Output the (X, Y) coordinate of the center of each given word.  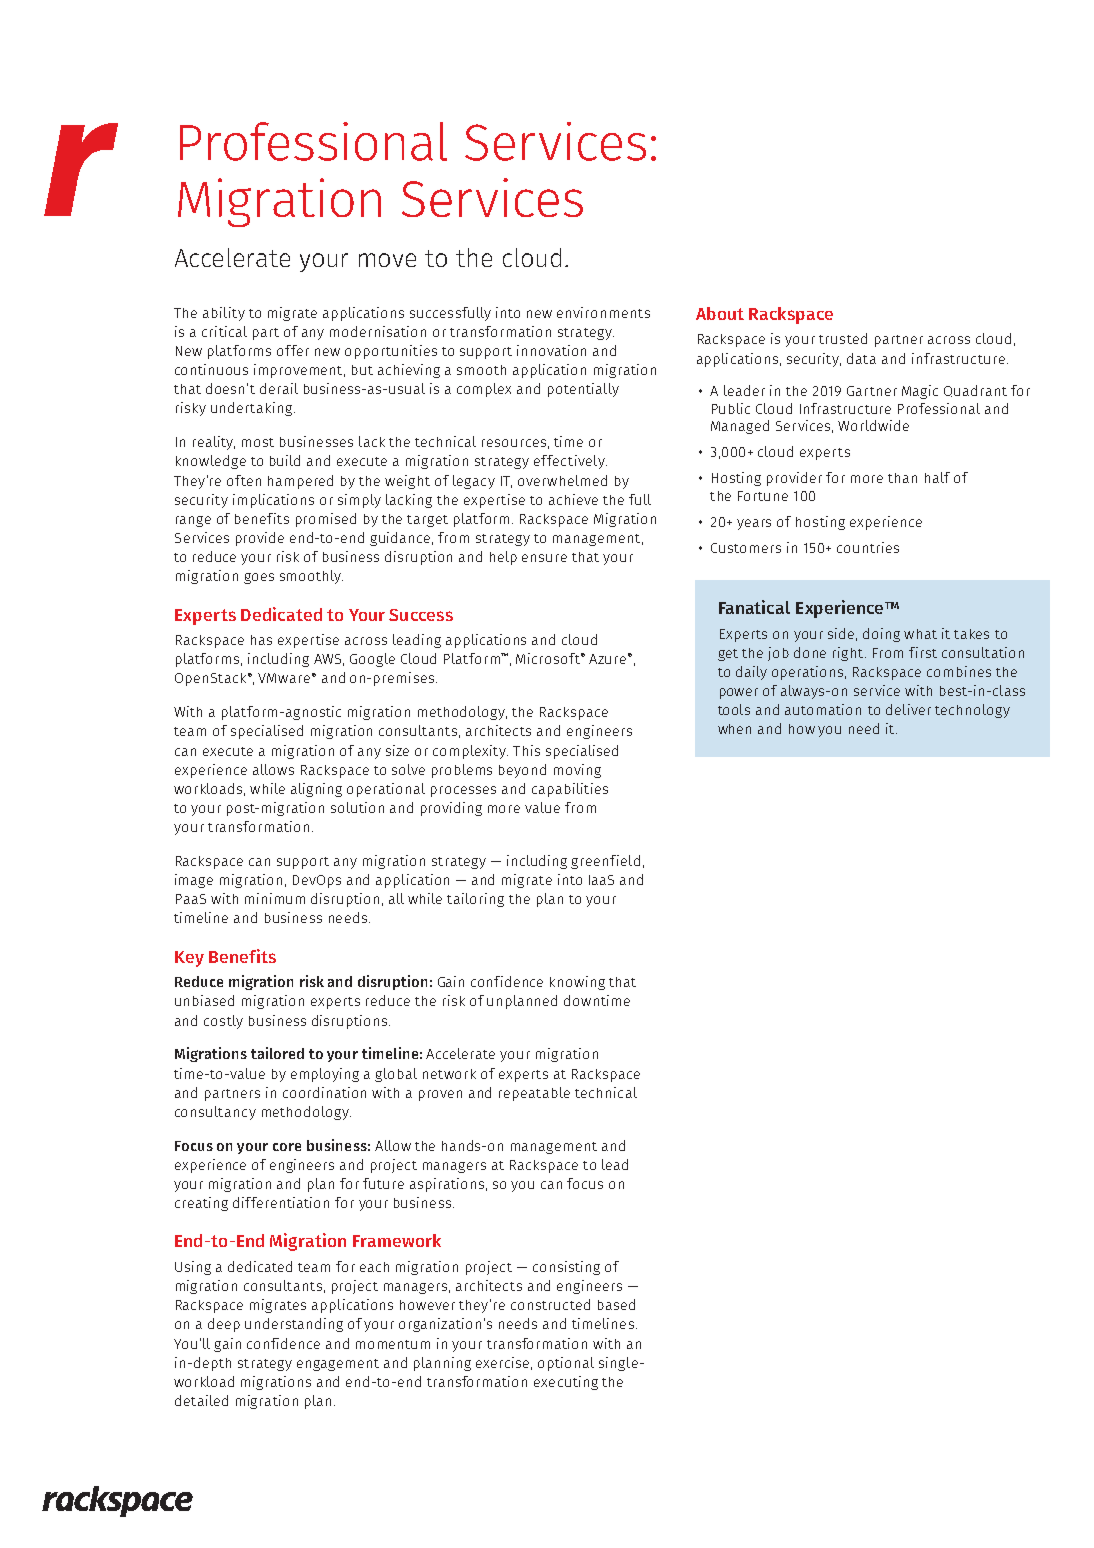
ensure (544, 558)
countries (868, 547)
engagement (338, 1365)
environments (603, 312)
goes (259, 578)
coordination (324, 1092)
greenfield (605, 862)
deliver (908, 709)
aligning (316, 790)
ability (224, 314)
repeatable (534, 1094)
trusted (843, 338)
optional (566, 1364)
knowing (577, 983)
